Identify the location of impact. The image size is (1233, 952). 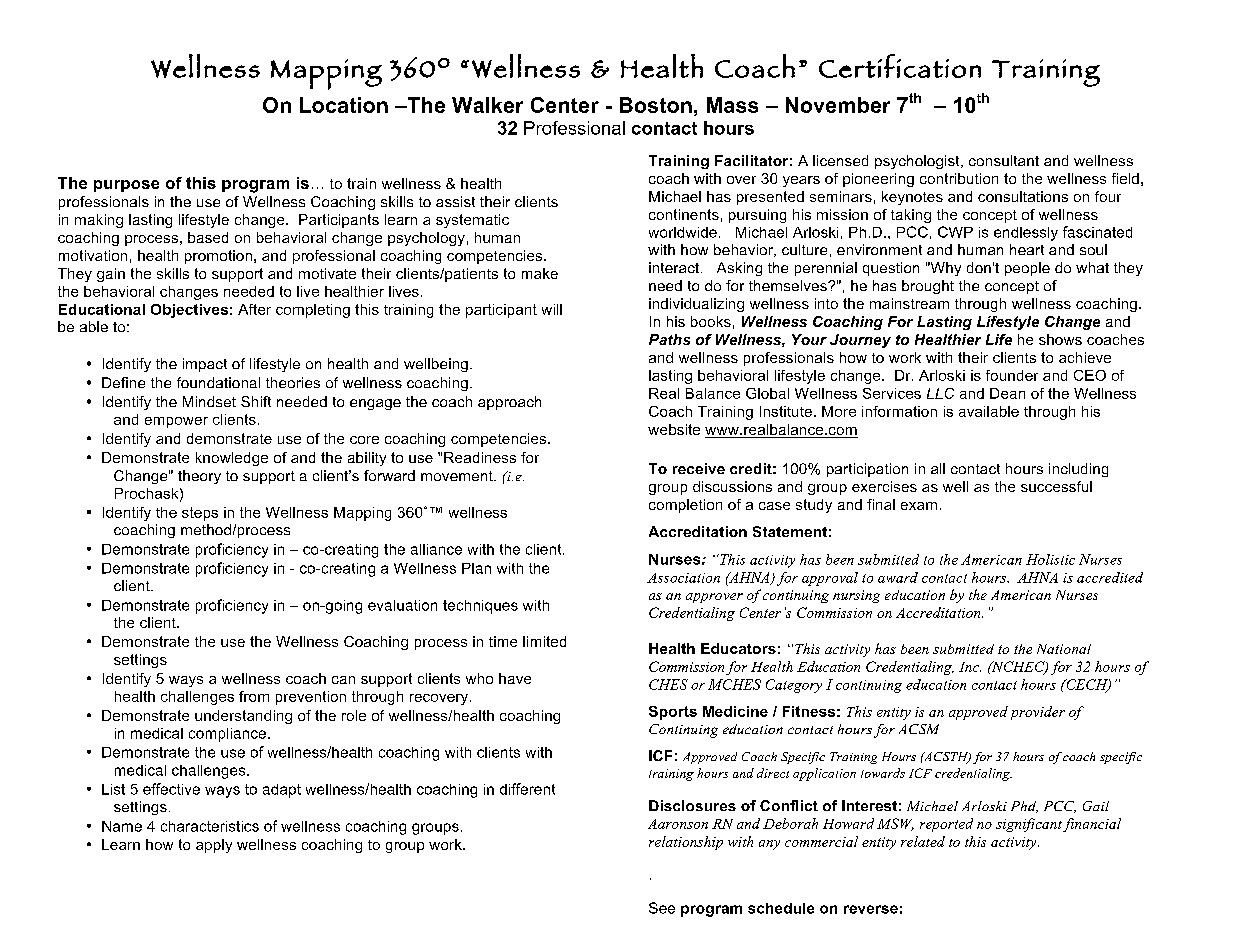
(205, 365).
